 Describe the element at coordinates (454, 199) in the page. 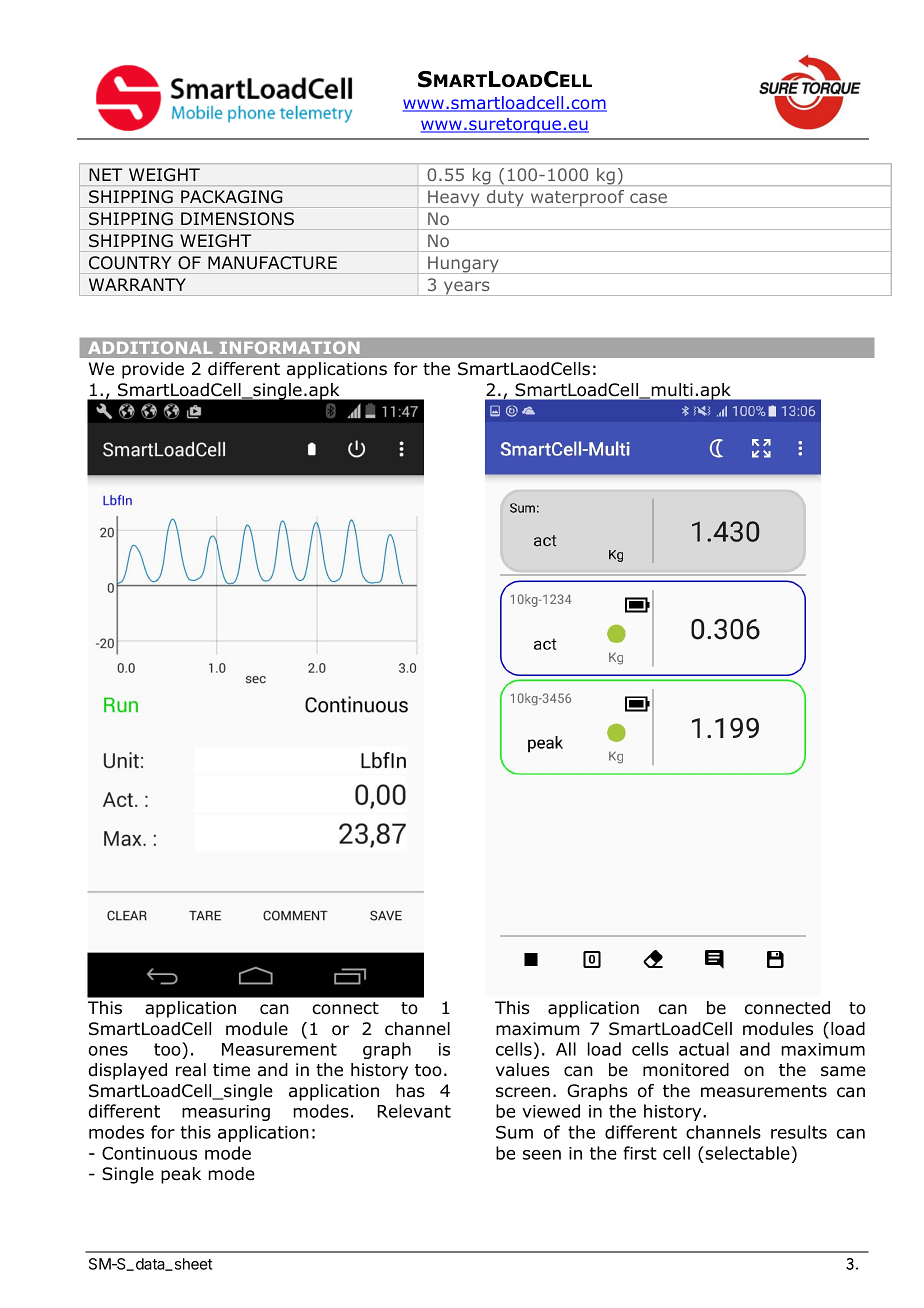

I see `Heavy` at that location.
